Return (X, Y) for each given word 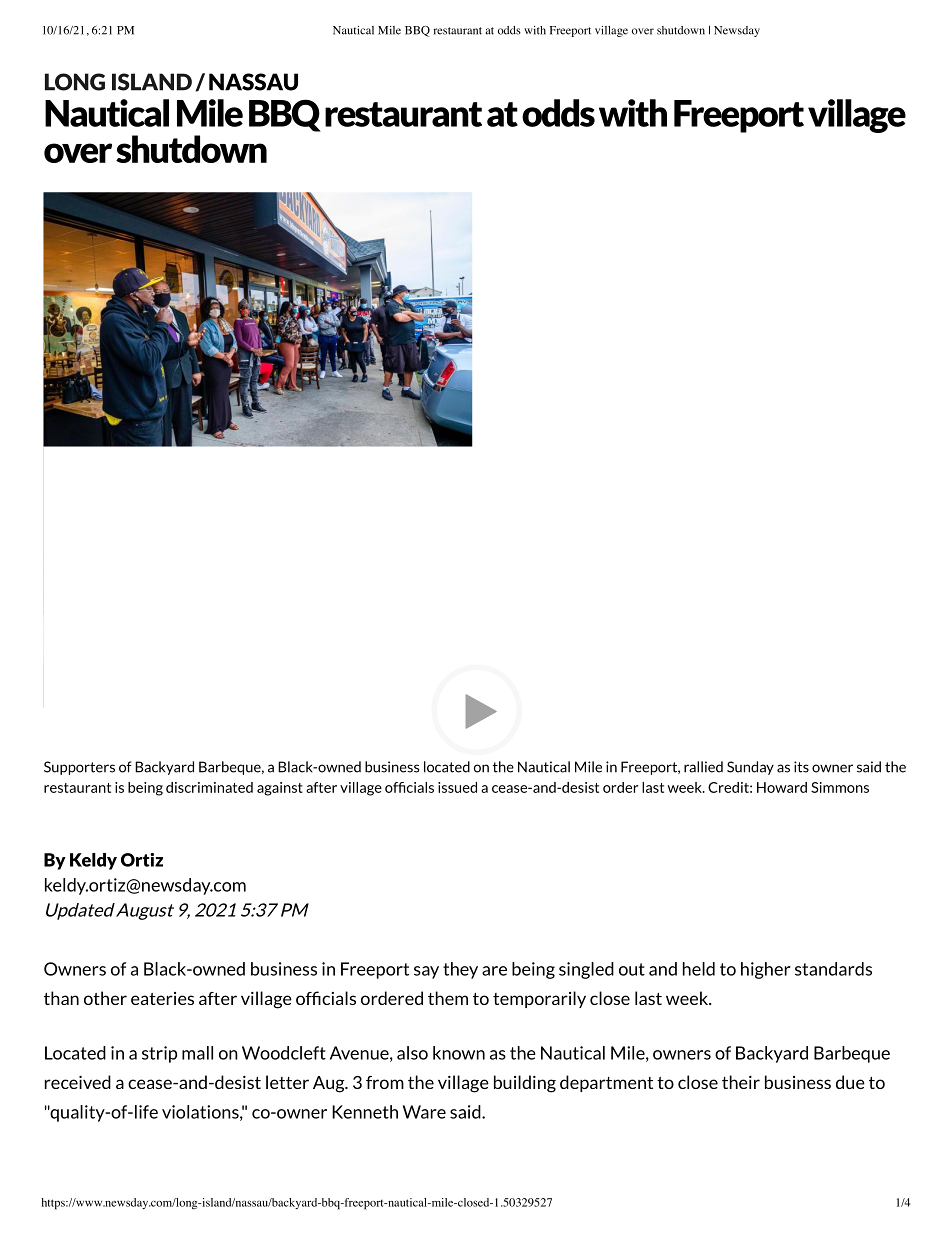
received (78, 1082)
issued (457, 787)
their (741, 1082)
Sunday (750, 768)
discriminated (209, 787)
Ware (424, 1112)
